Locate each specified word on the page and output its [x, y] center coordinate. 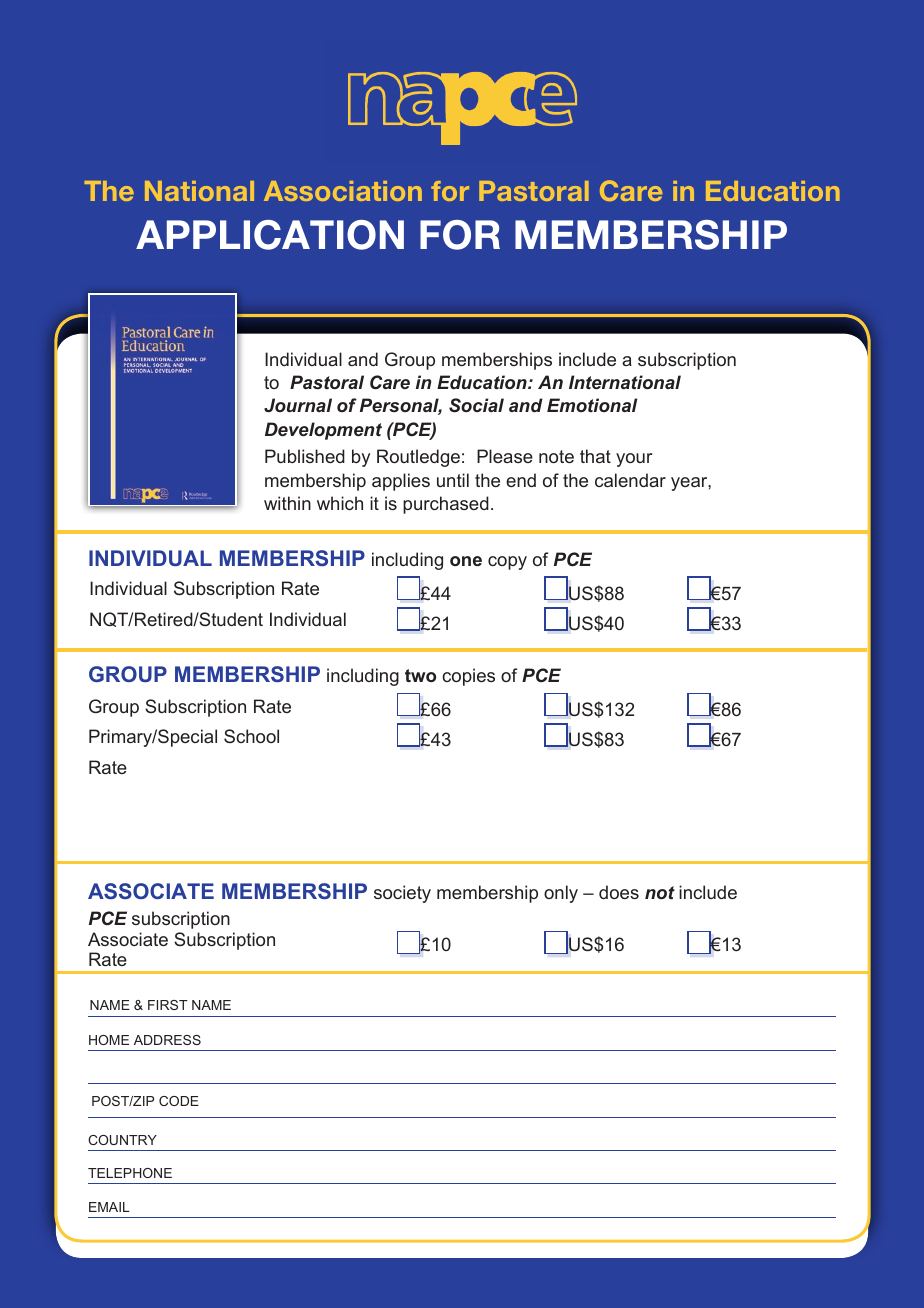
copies [468, 677]
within [287, 503]
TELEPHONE [130, 1173]
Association [343, 191]
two [420, 675]
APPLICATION [270, 235]
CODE [179, 1101]
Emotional [592, 405]
